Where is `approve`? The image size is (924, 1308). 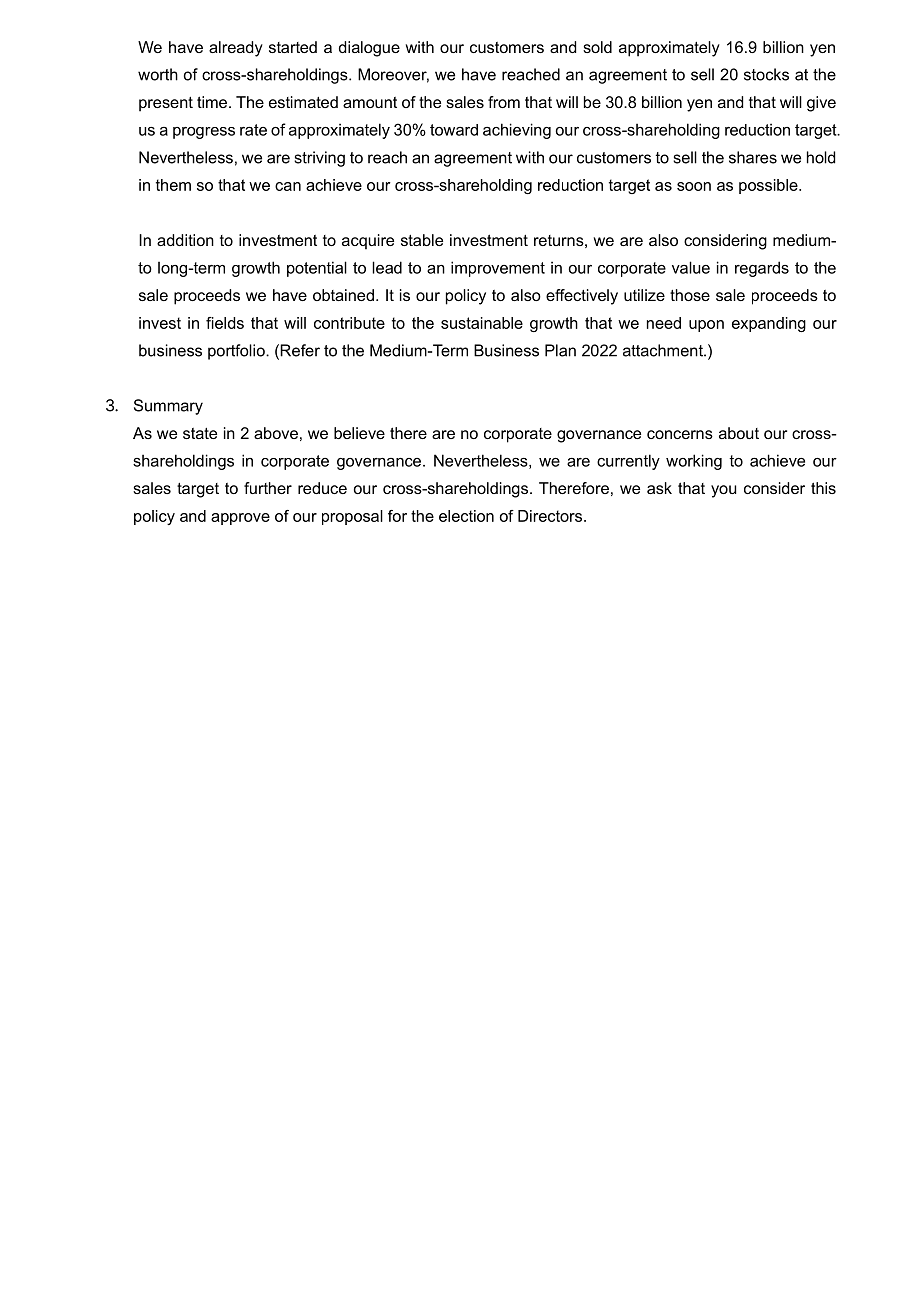
approve is located at coordinates (240, 519).
